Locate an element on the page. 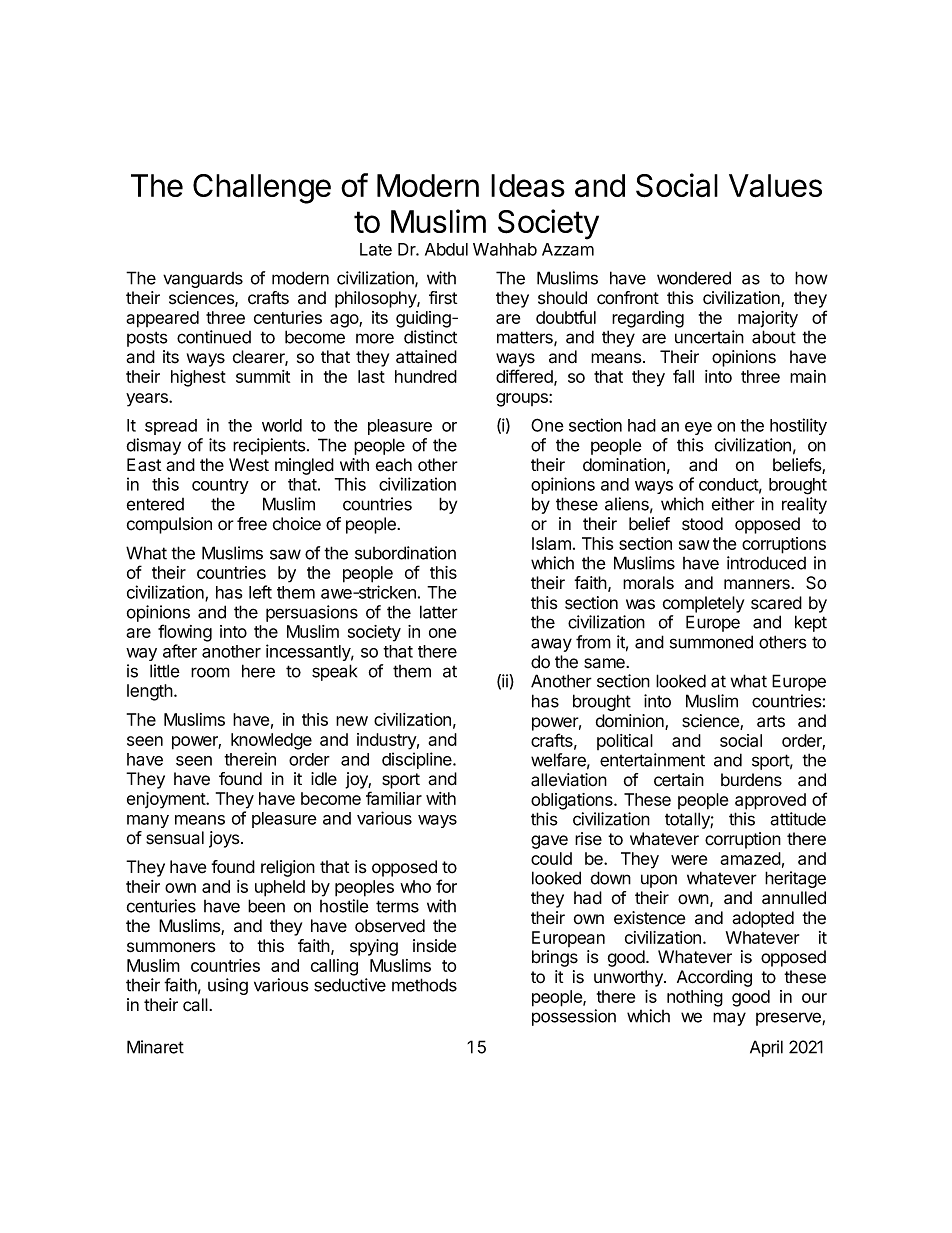 This document has height=1233, width=952. spread is located at coordinates (171, 427).
